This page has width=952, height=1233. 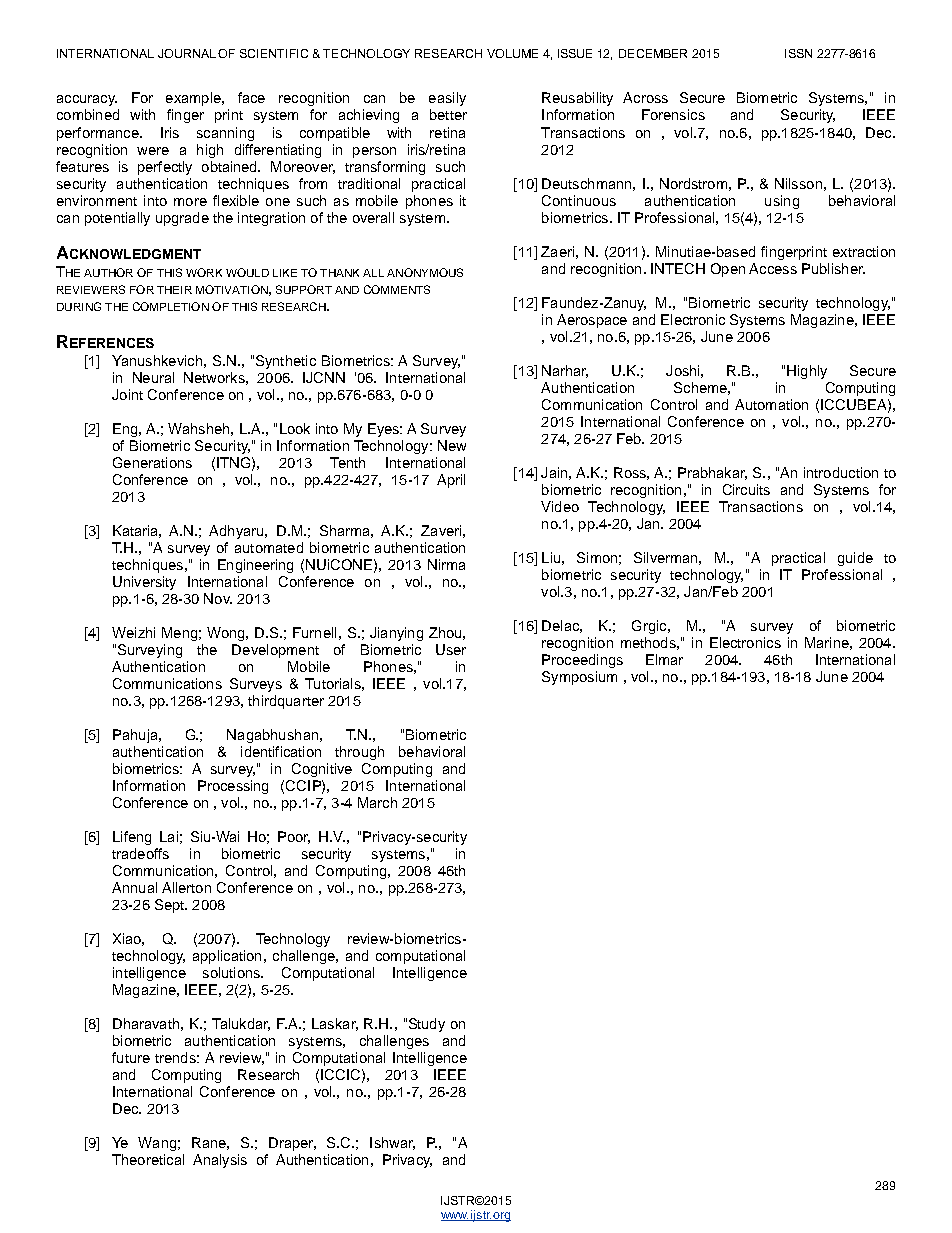 What do you see at coordinates (447, 99) in the page?
I see `easily` at bounding box center [447, 99].
